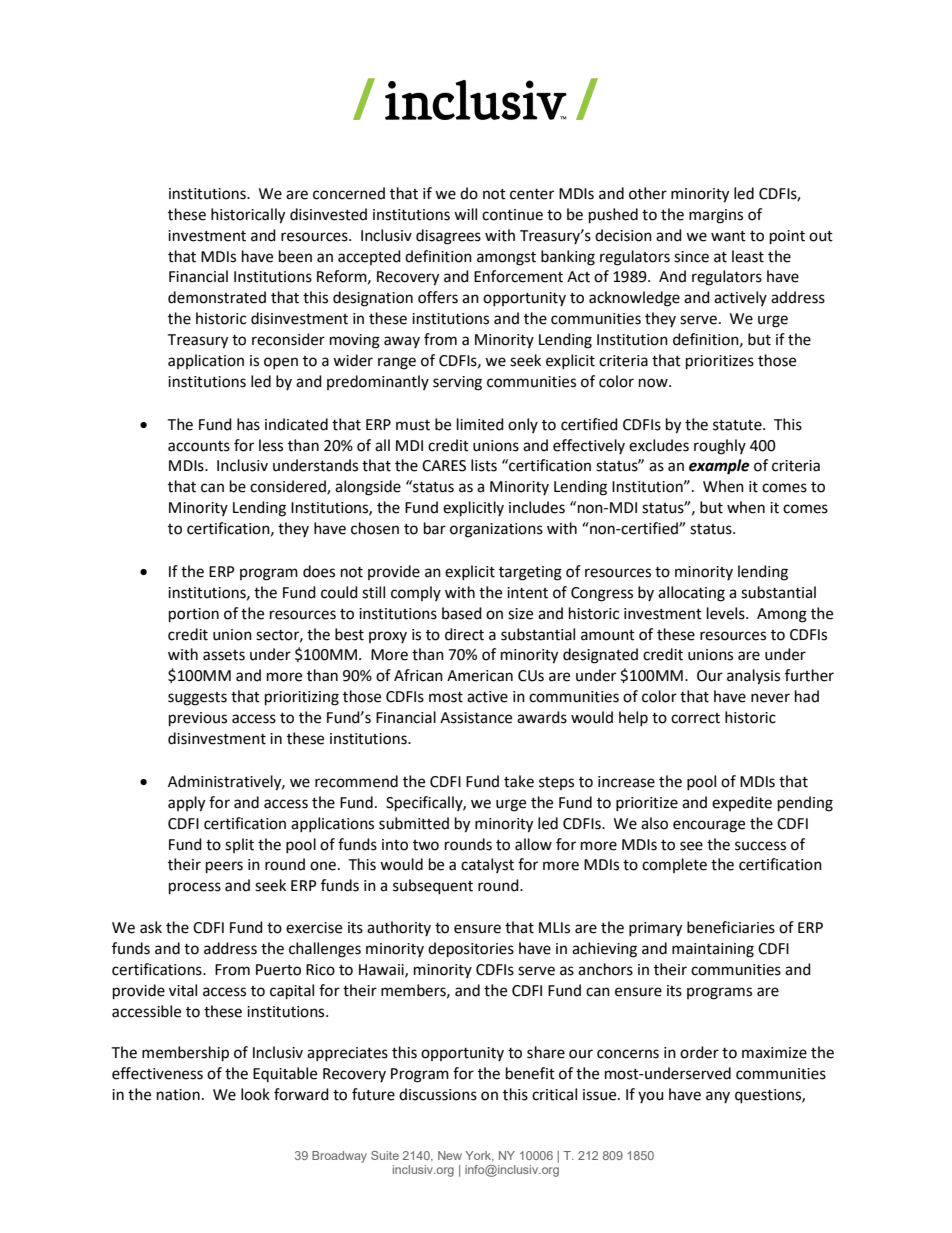 This screenshot has width=952, height=1233. I want to click on allow, so click(533, 844).
